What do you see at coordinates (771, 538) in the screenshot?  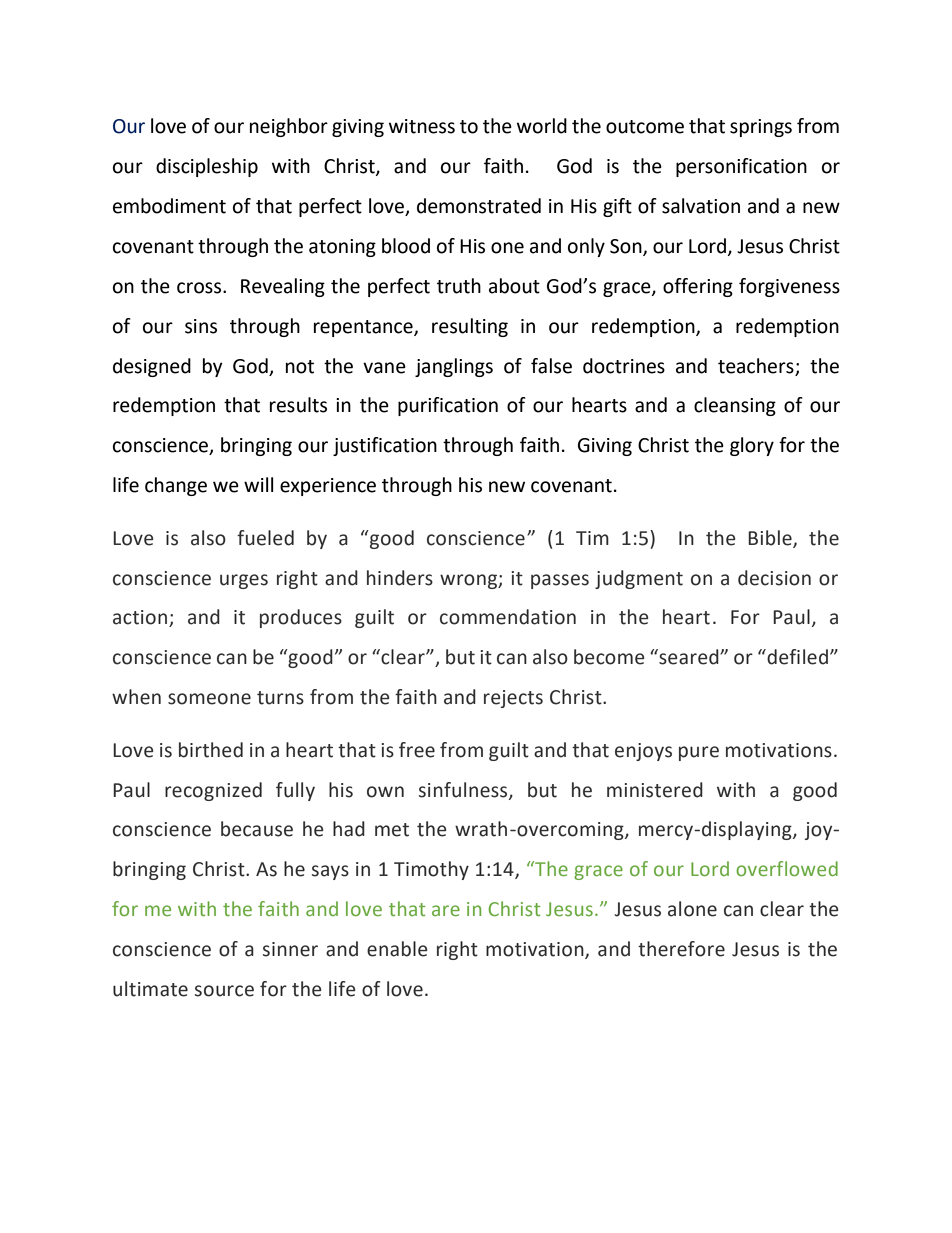 I see `Bible` at bounding box center [771, 538].
